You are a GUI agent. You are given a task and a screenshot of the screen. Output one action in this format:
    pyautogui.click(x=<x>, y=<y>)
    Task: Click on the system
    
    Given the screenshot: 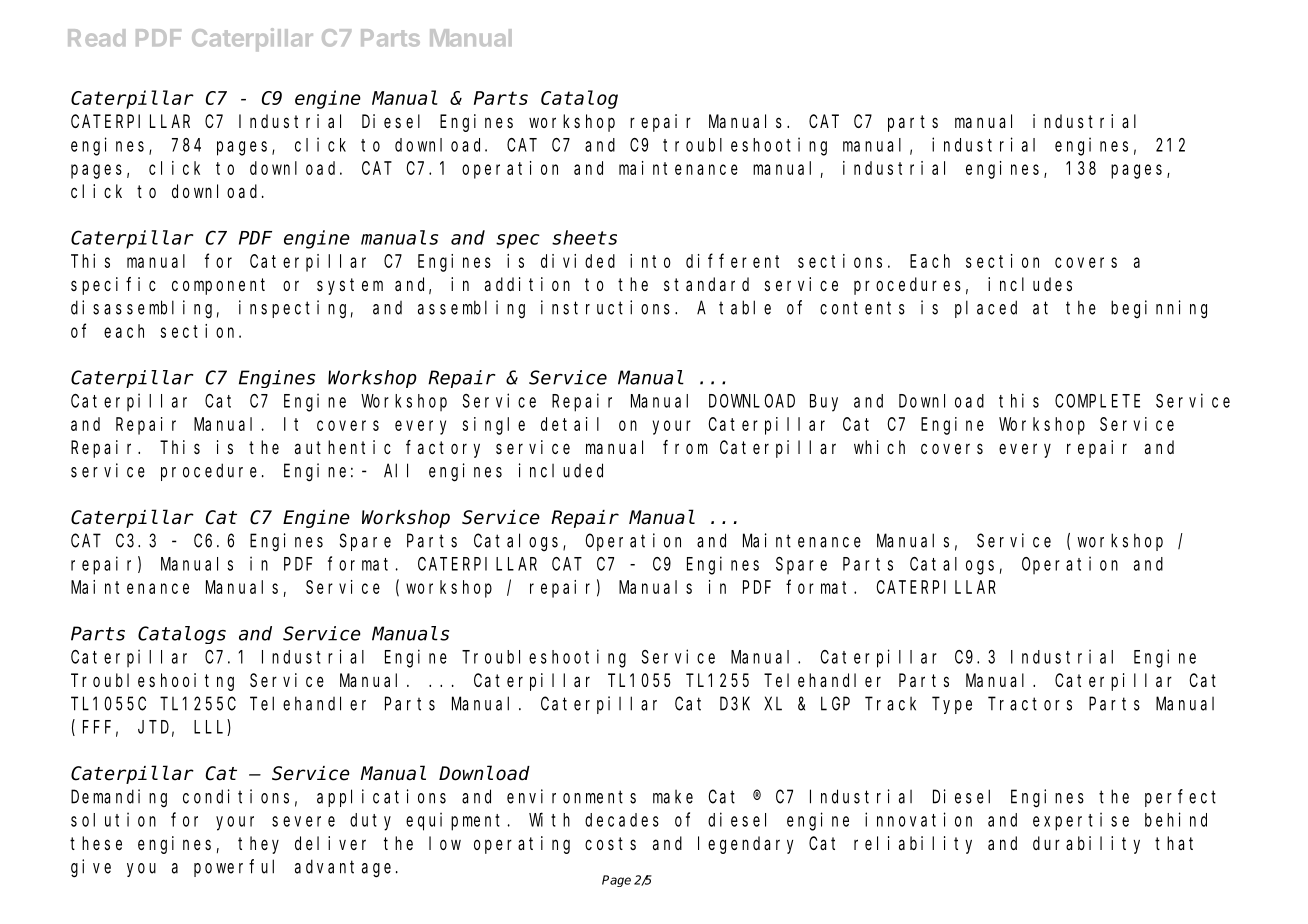 What is the action you would take?
    pyautogui.click(x=350, y=286)
